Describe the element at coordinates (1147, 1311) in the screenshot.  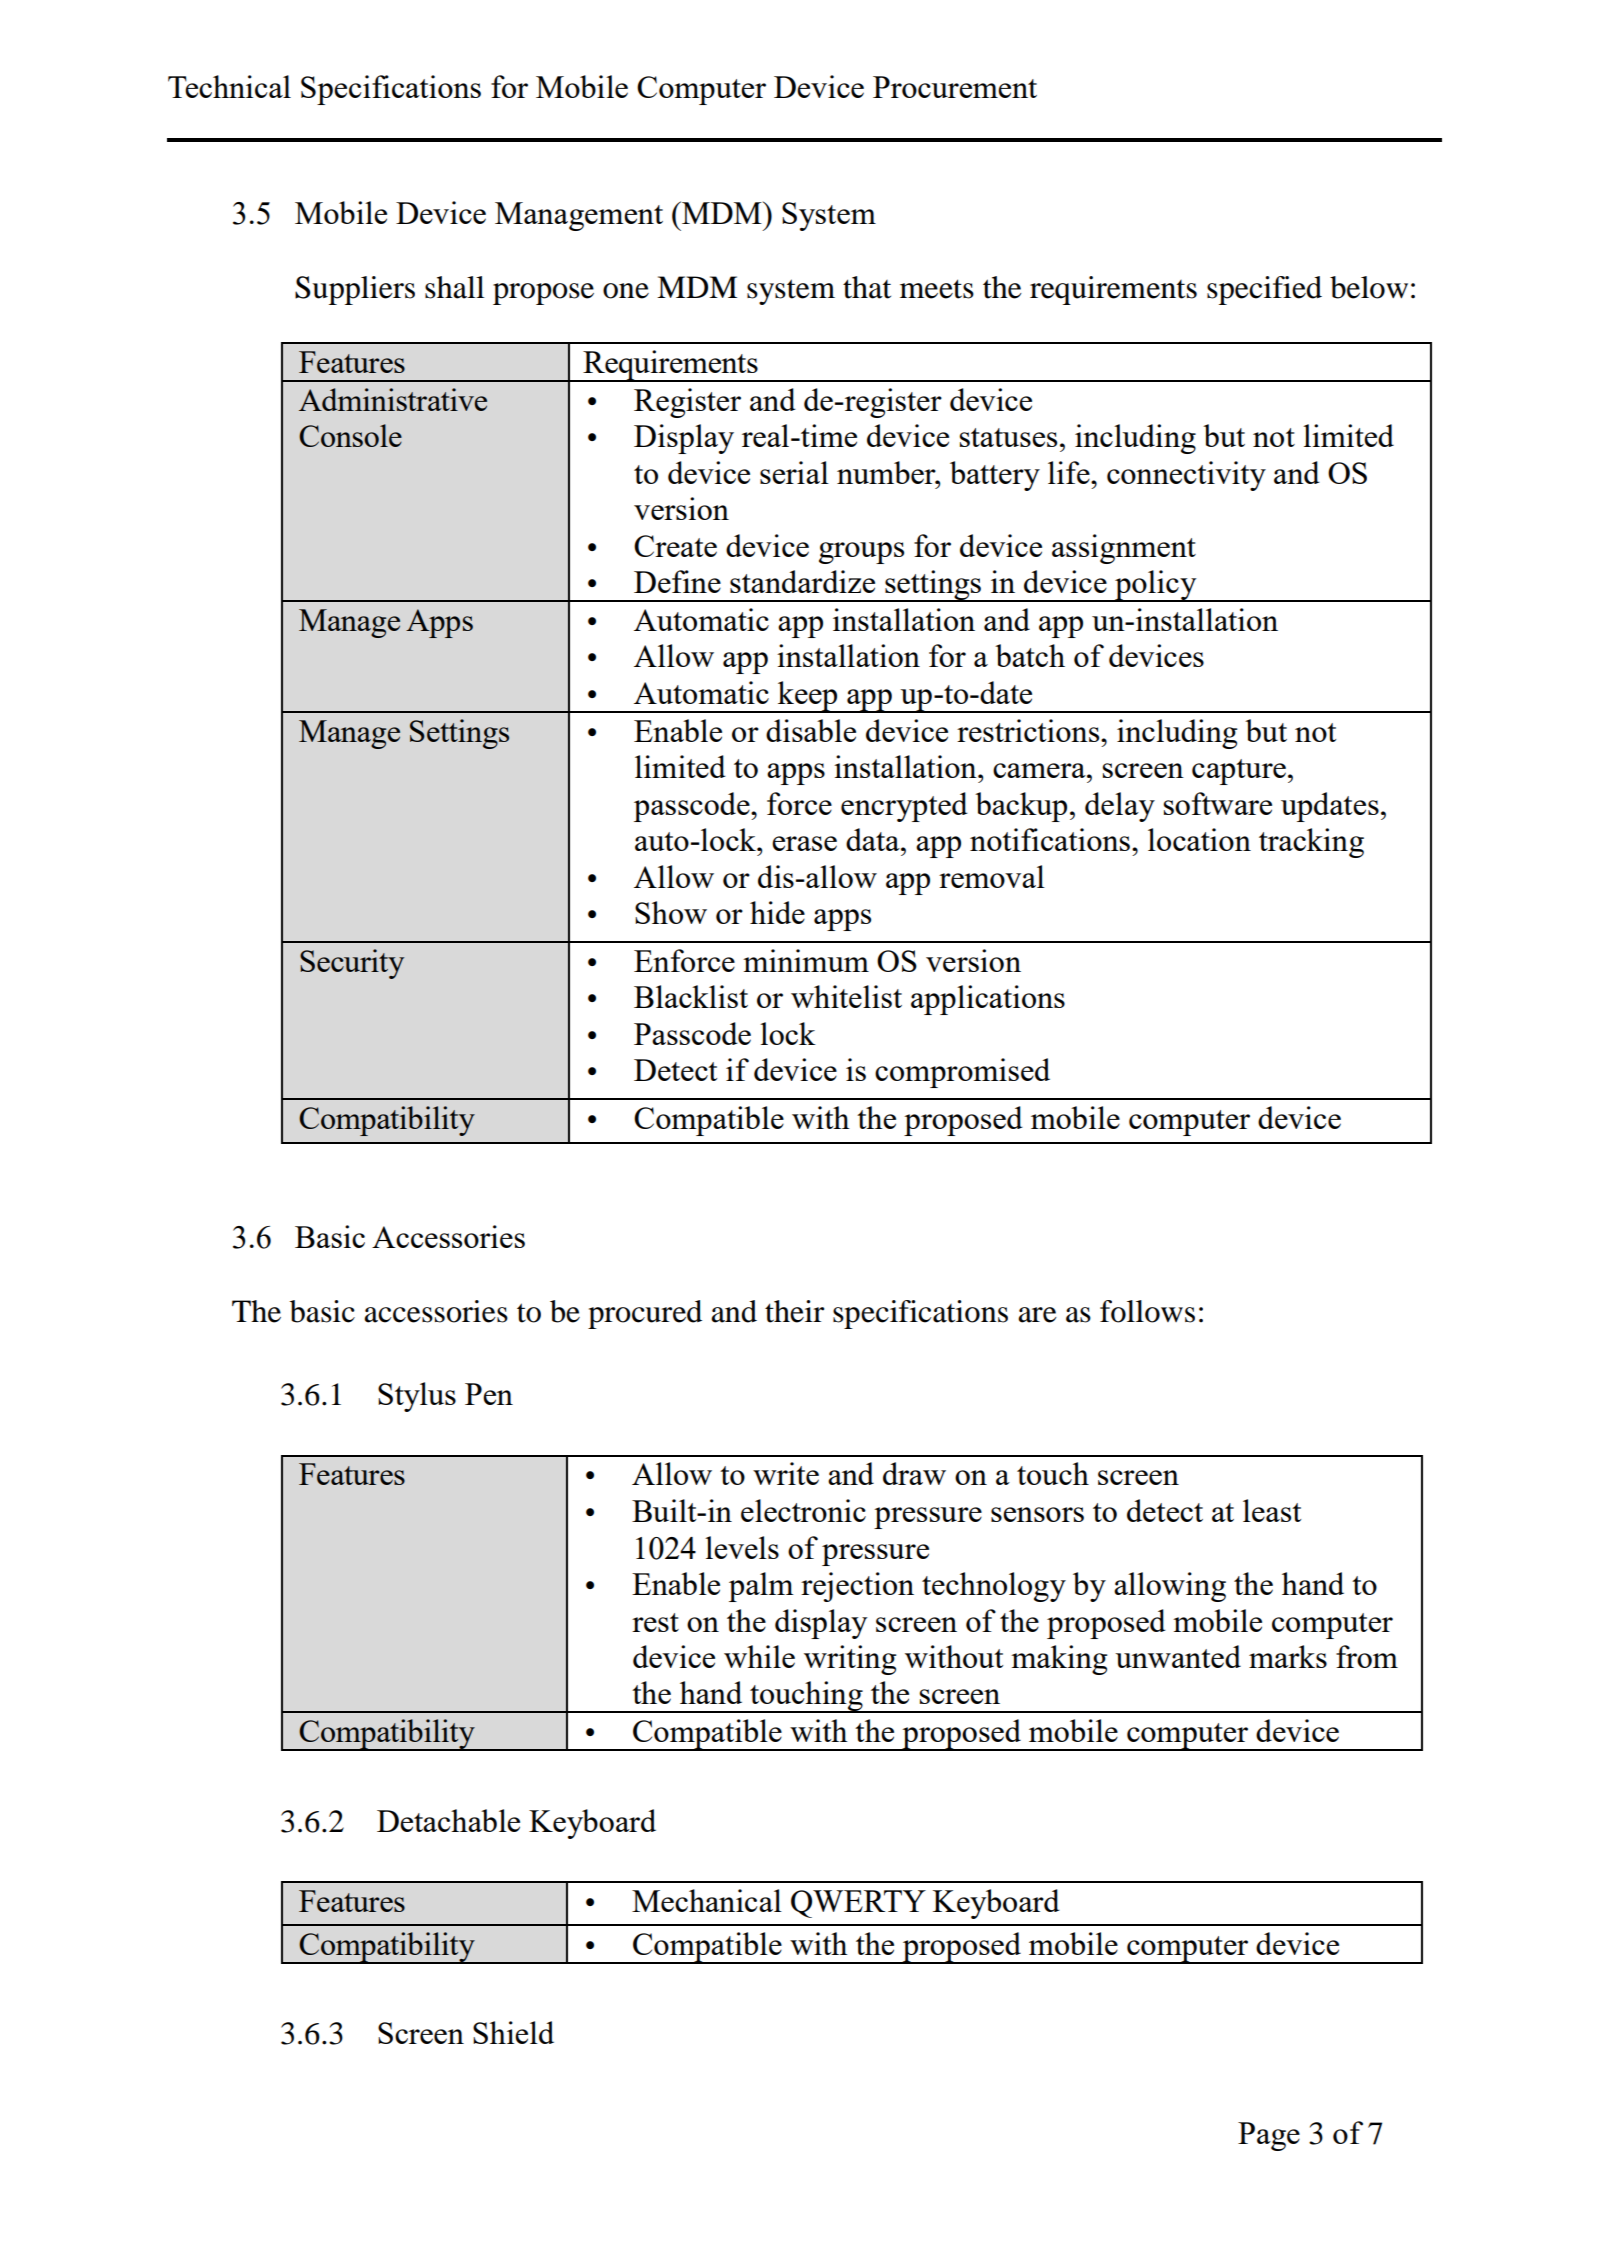
I see `follows` at that location.
